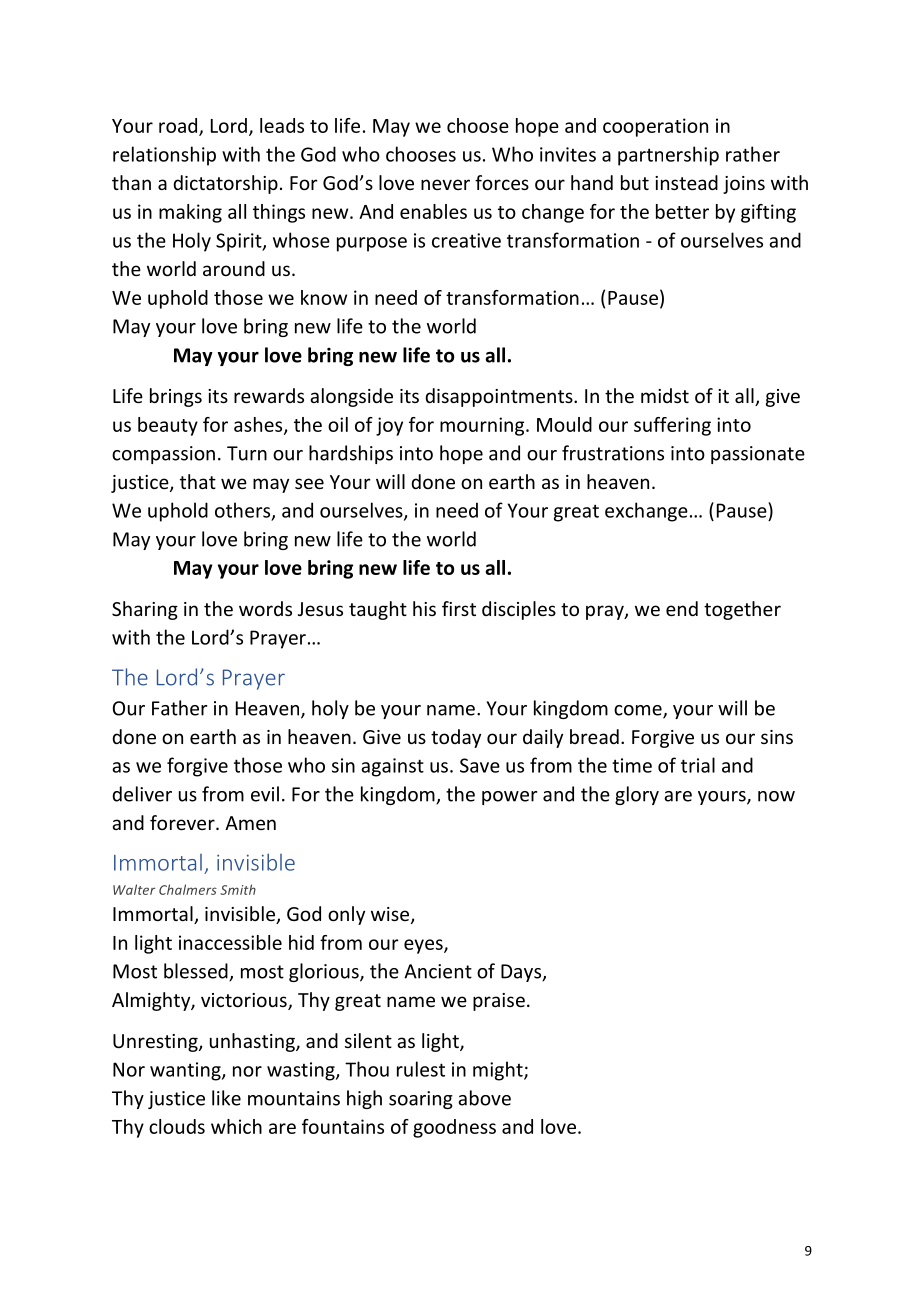  I want to click on praise, so click(499, 1002).
